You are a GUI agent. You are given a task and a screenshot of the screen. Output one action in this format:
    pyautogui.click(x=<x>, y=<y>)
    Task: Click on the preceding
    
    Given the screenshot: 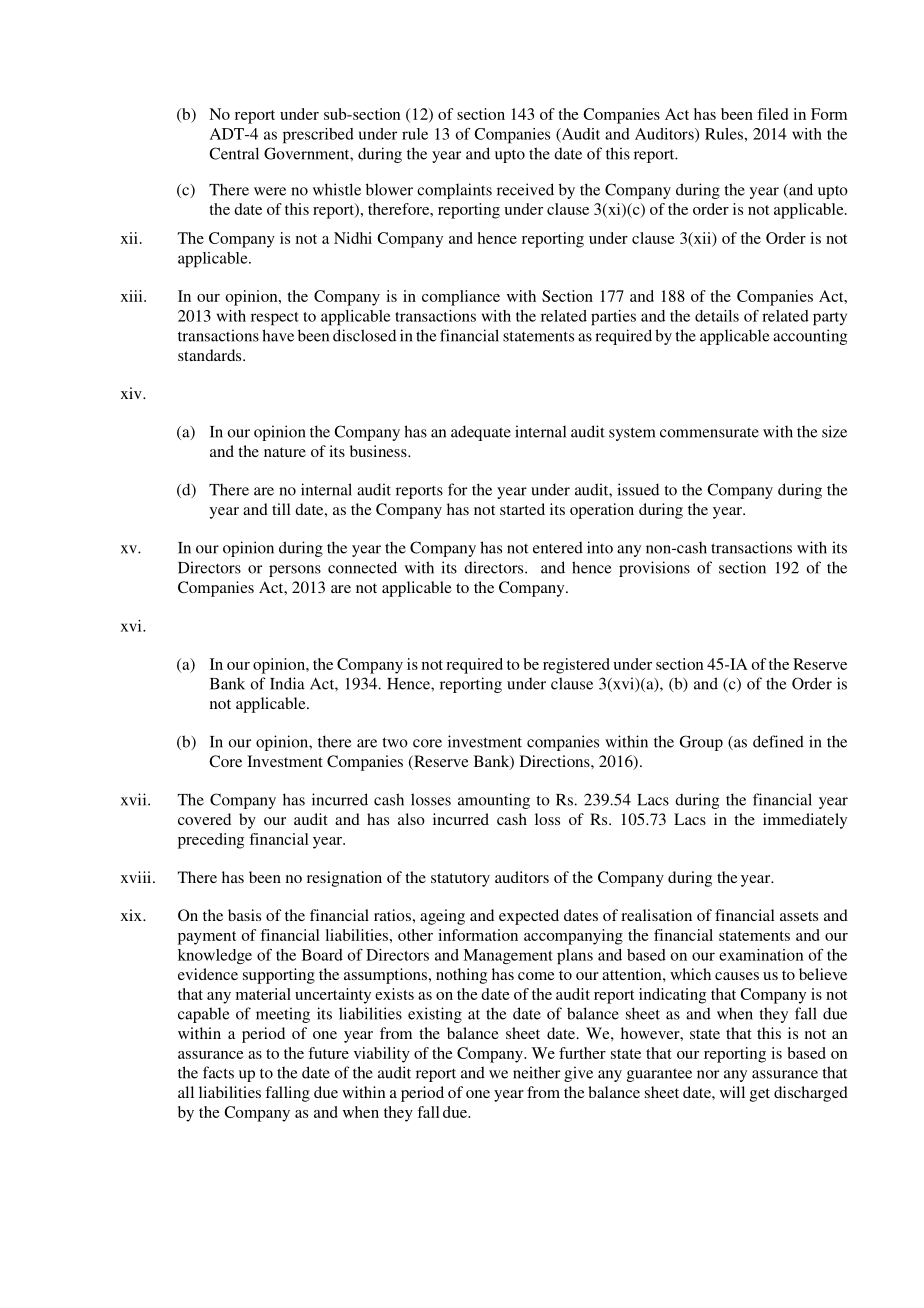 What is the action you would take?
    pyautogui.click(x=211, y=841)
